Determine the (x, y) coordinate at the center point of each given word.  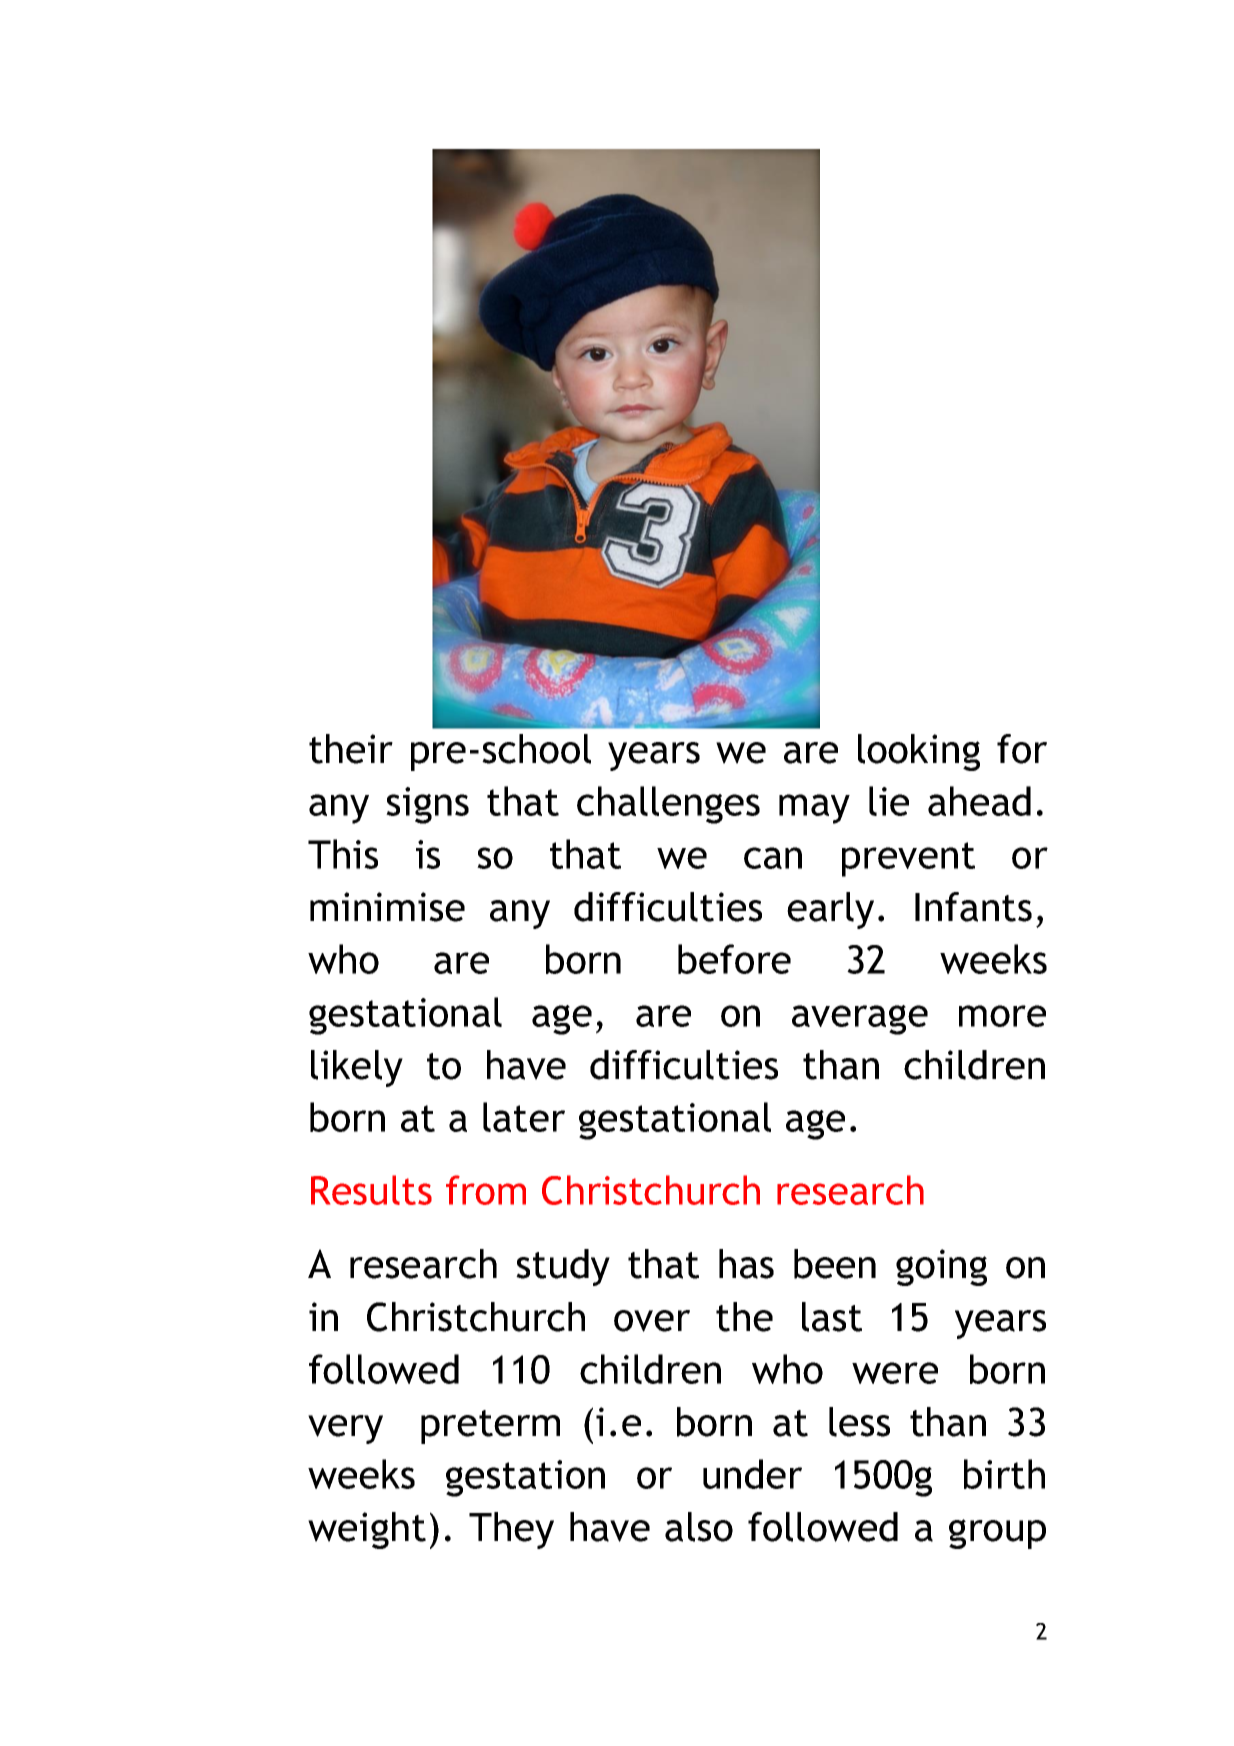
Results (371, 1190)
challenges (668, 805)
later (524, 1117)
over (652, 1321)
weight (367, 1530)
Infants (973, 907)
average (860, 1020)
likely (357, 1068)
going (941, 1267)
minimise (387, 907)
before (734, 959)
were (895, 1373)
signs (427, 805)
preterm (490, 1427)
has (746, 1264)
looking (919, 752)
